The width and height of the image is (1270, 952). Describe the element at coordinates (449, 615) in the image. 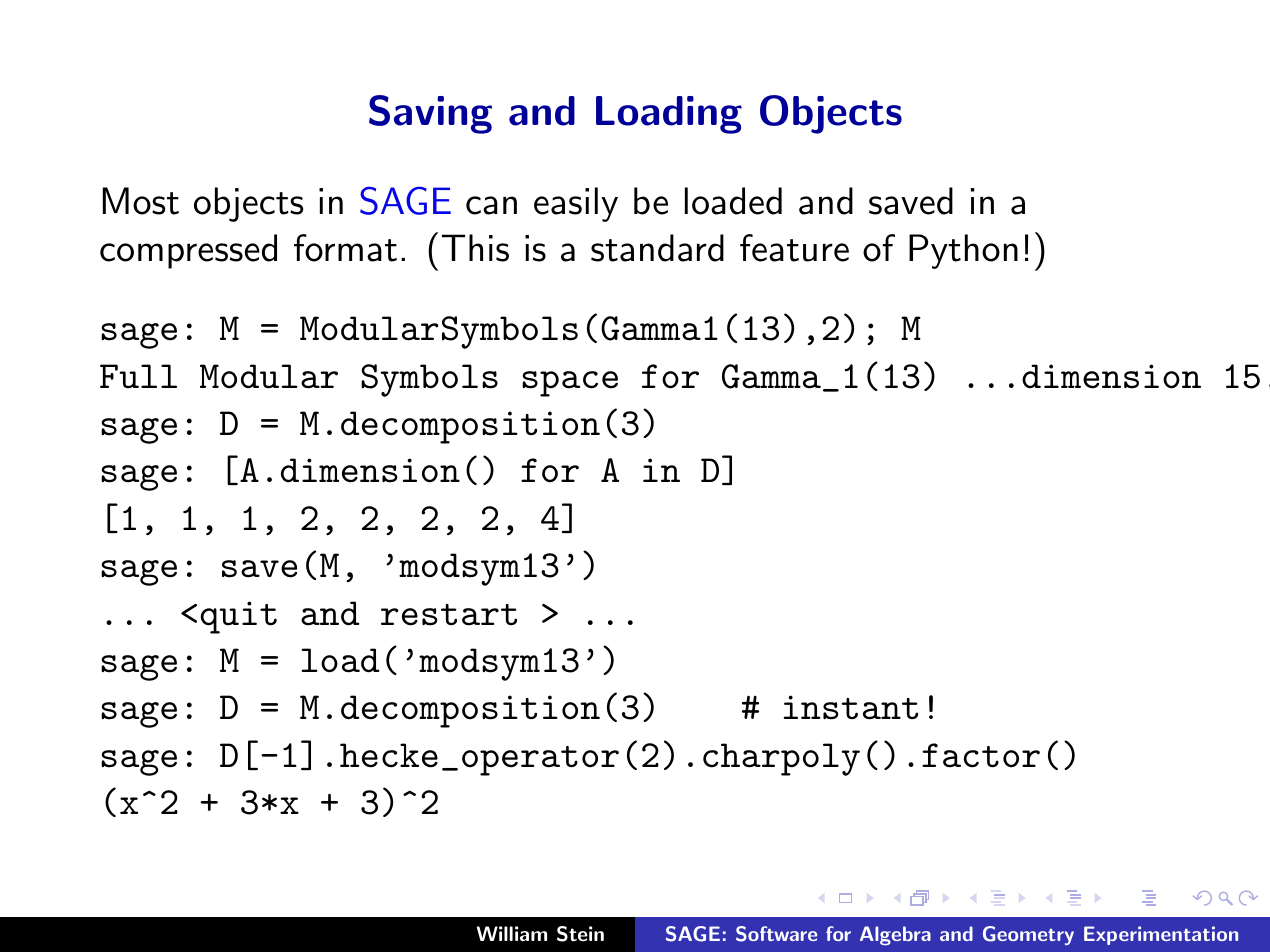

I see `restart` at that location.
